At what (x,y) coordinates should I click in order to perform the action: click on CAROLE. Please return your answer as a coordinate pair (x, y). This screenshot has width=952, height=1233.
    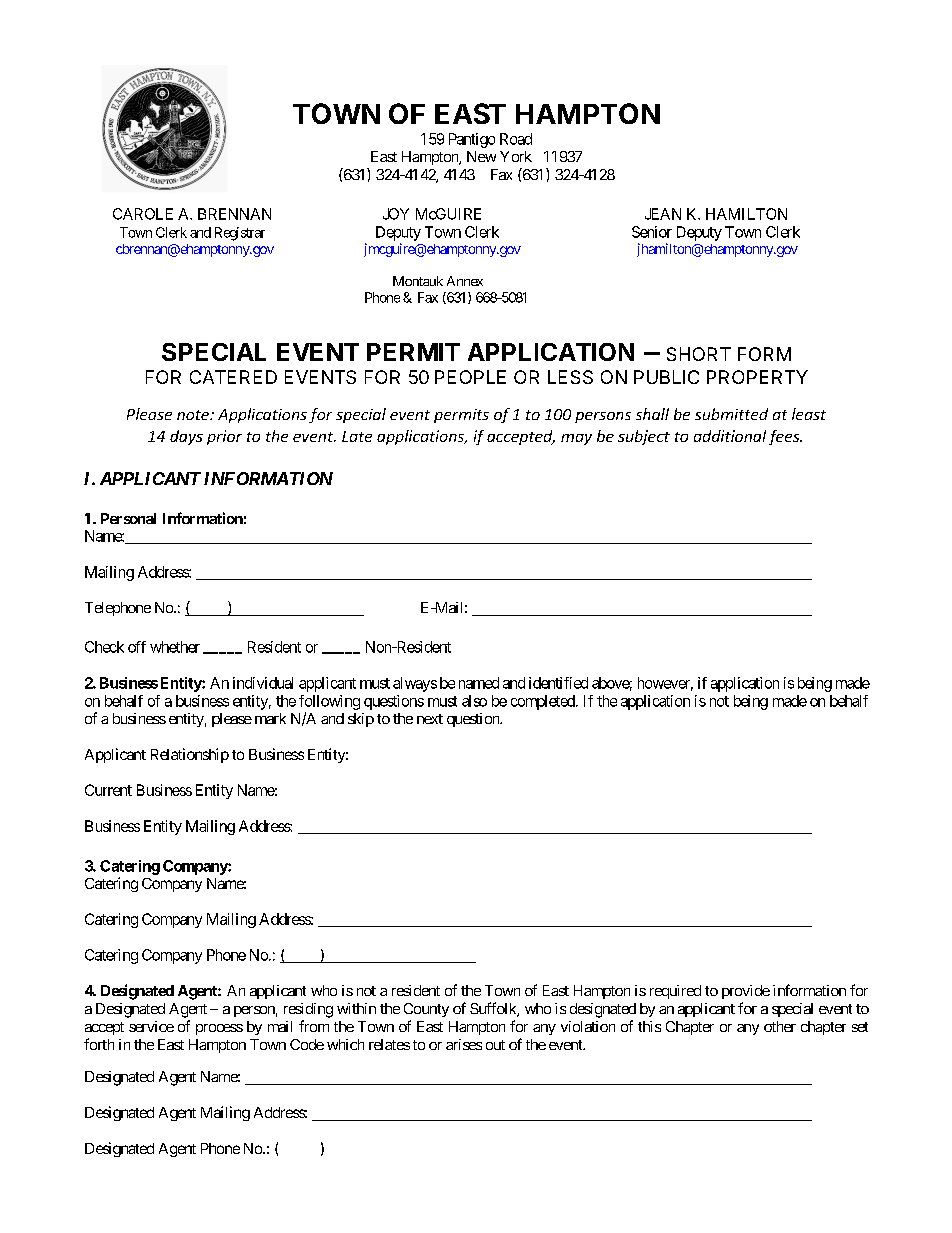
    Looking at the image, I should click on (143, 214).
